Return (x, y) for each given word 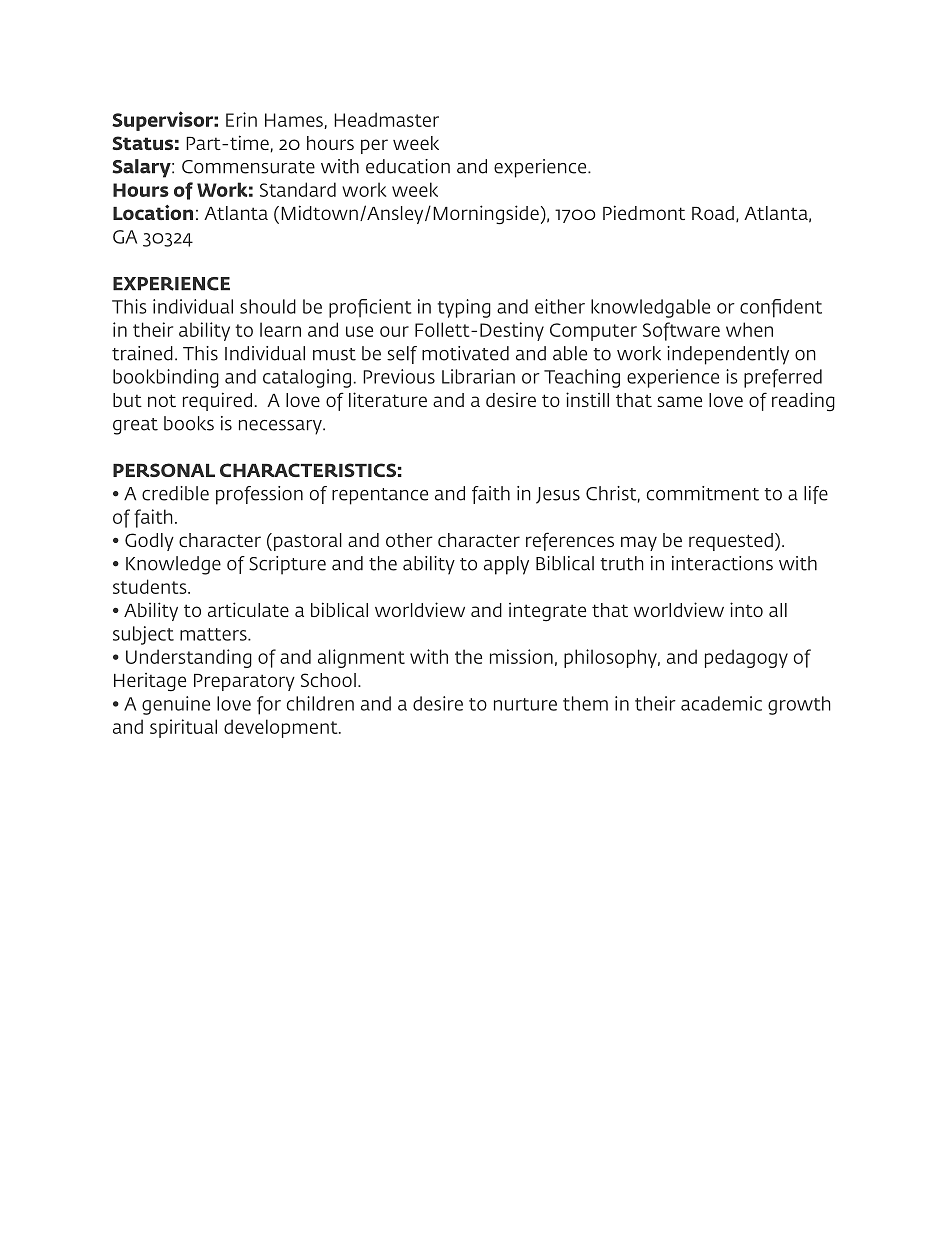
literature (388, 399)
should (268, 306)
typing (464, 308)
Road (713, 213)
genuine (176, 705)
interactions (722, 563)
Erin (241, 119)
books (189, 423)
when (749, 329)
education (408, 166)
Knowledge (173, 565)
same (679, 401)
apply (506, 565)
